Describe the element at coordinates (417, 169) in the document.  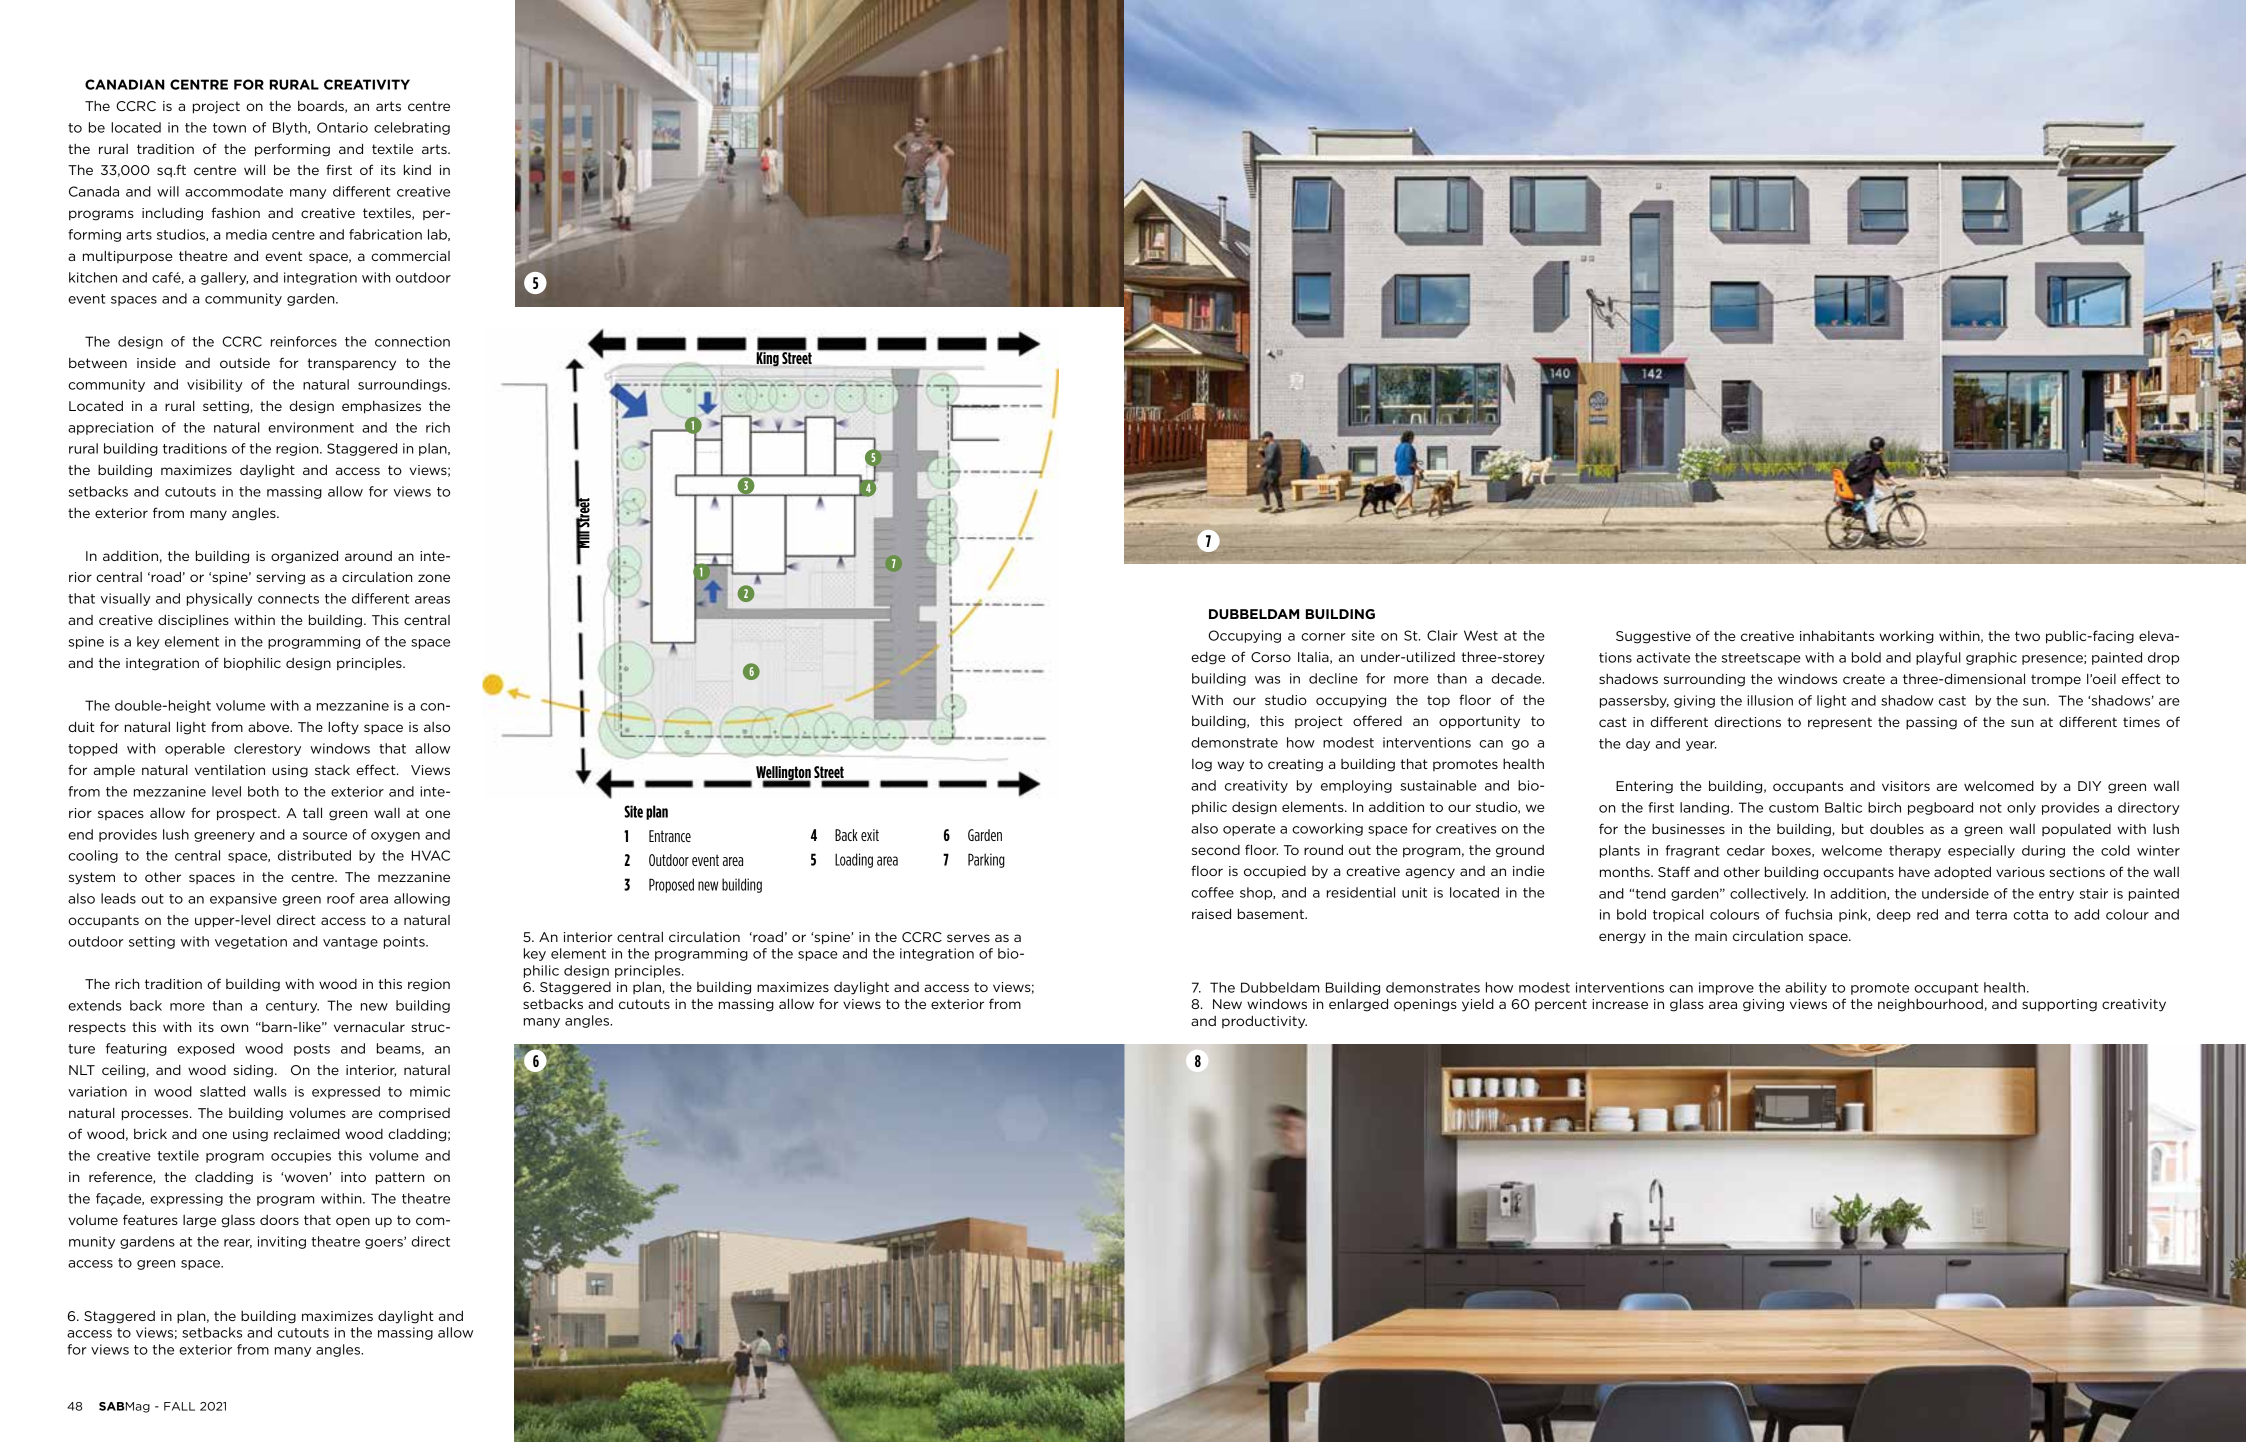
I see `kind` at that location.
